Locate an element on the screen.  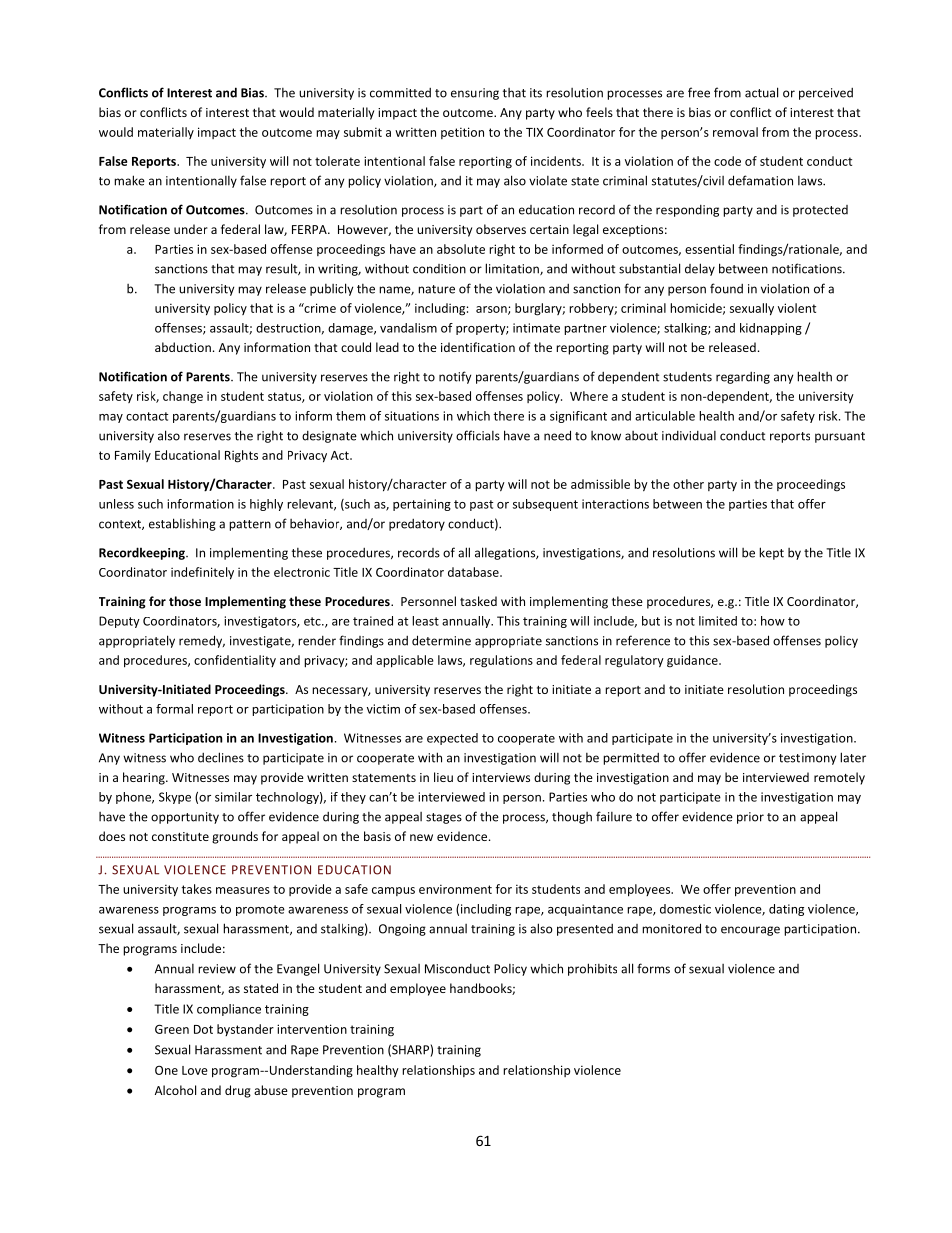
removal is located at coordinates (735, 132).
